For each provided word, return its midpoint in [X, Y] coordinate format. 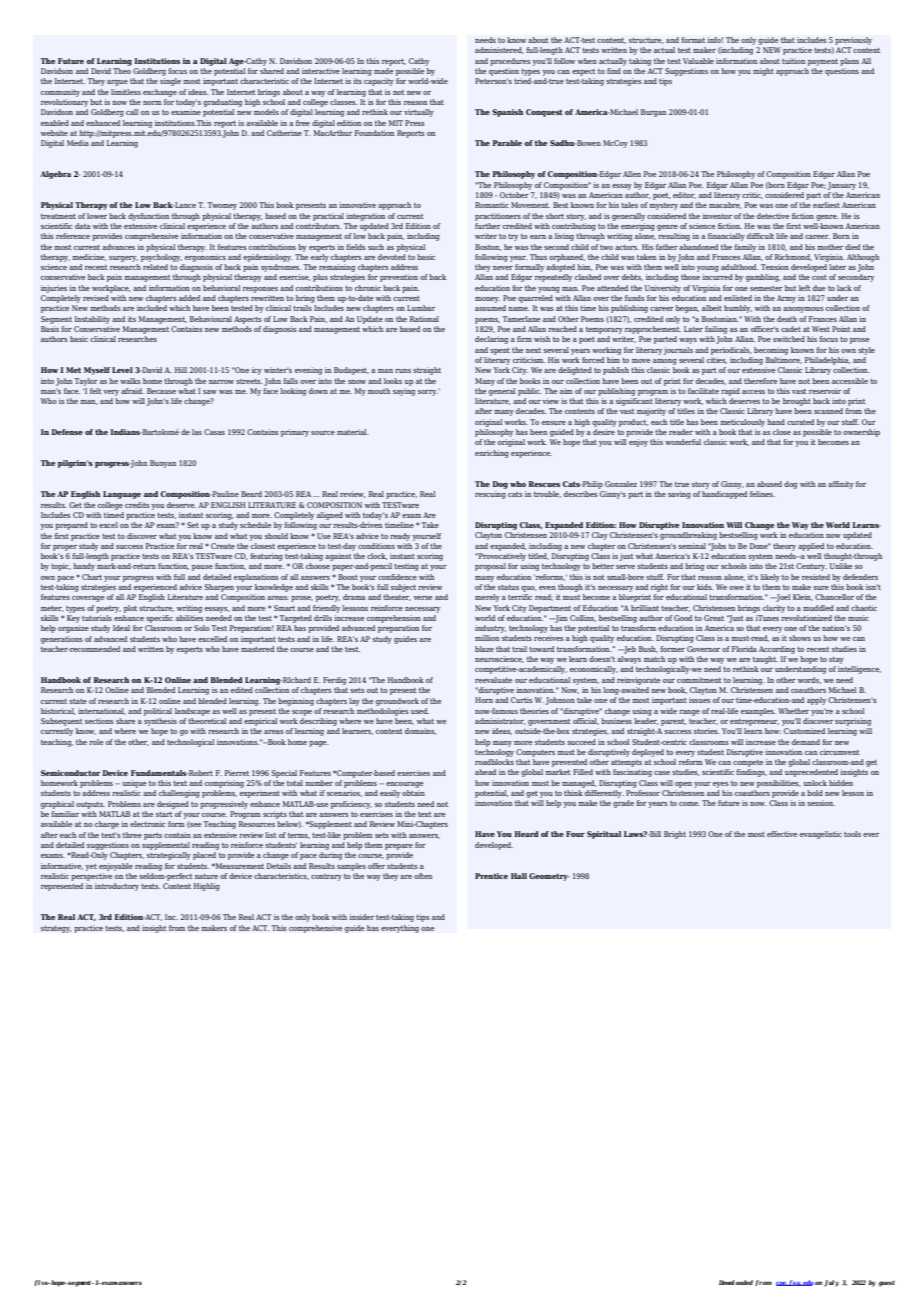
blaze [484, 649]
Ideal [121, 628]
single [170, 82]
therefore [760, 381]
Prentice [491, 876]
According [777, 650]
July [831, 1283]
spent [500, 351]
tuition [793, 61]
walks [130, 381]
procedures [510, 62]
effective [782, 834]
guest [887, 1284]
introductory [117, 887]
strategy [56, 929]
